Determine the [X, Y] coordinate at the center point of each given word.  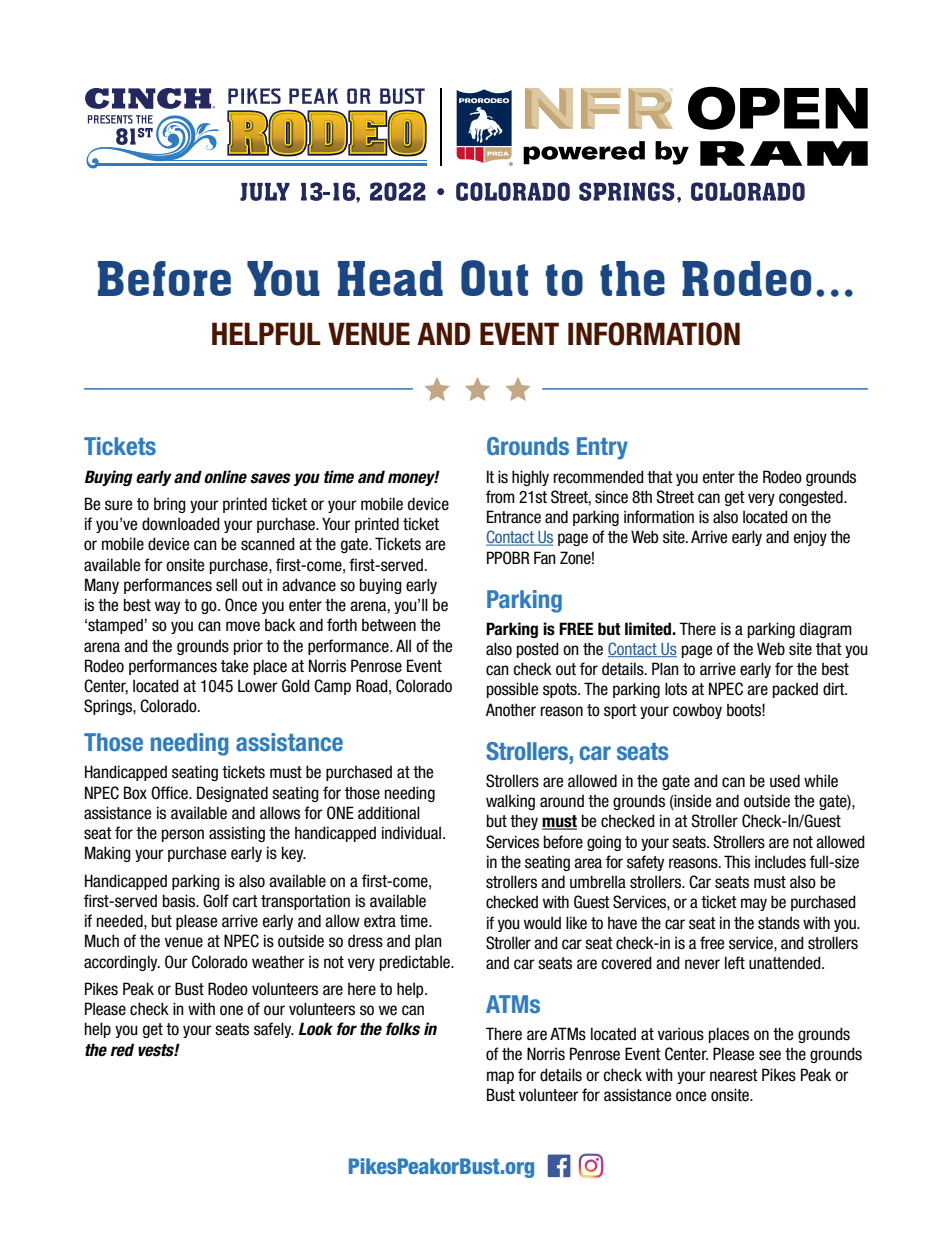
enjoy [810, 538]
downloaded [181, 524]
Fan [545, 558]
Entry [602, 448]
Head [390, 278]
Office [170, 793]
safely [274, 1030]
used [785, 781]
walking [510, 802]
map [500, 1077]
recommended [599, 477]
